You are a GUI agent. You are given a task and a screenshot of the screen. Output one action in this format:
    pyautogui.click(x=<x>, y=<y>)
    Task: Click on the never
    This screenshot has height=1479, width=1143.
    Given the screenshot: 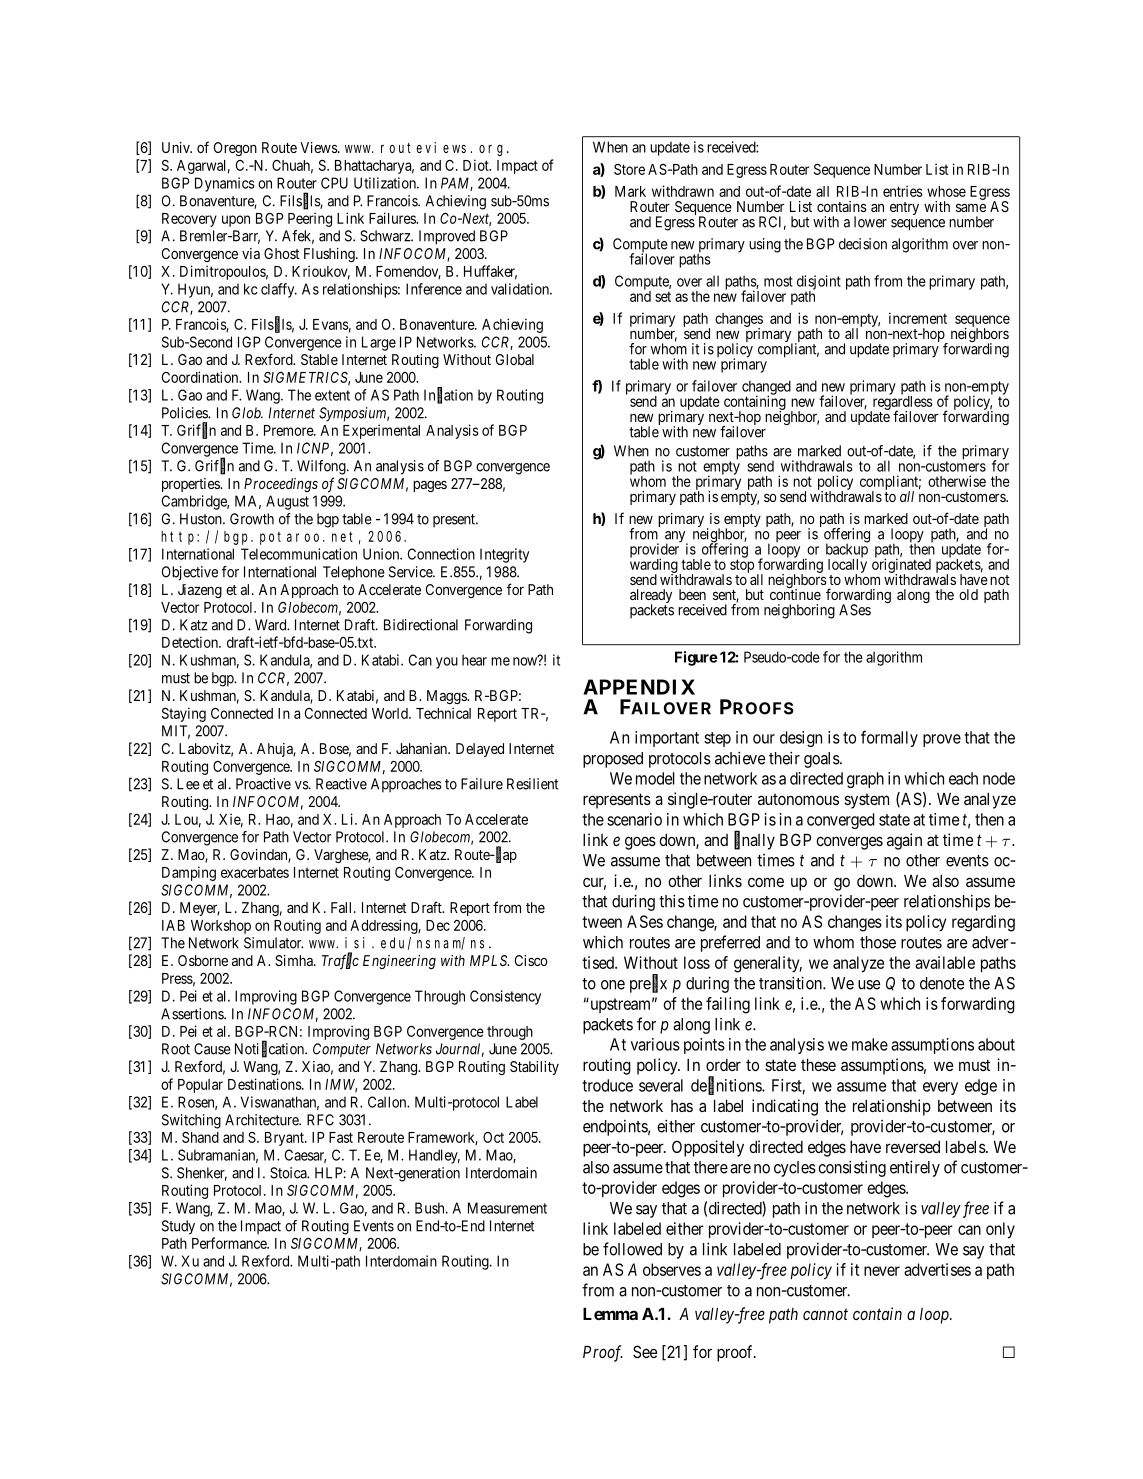 What is the action you would take?
    pyautogui.click(x=882, y=1271)
